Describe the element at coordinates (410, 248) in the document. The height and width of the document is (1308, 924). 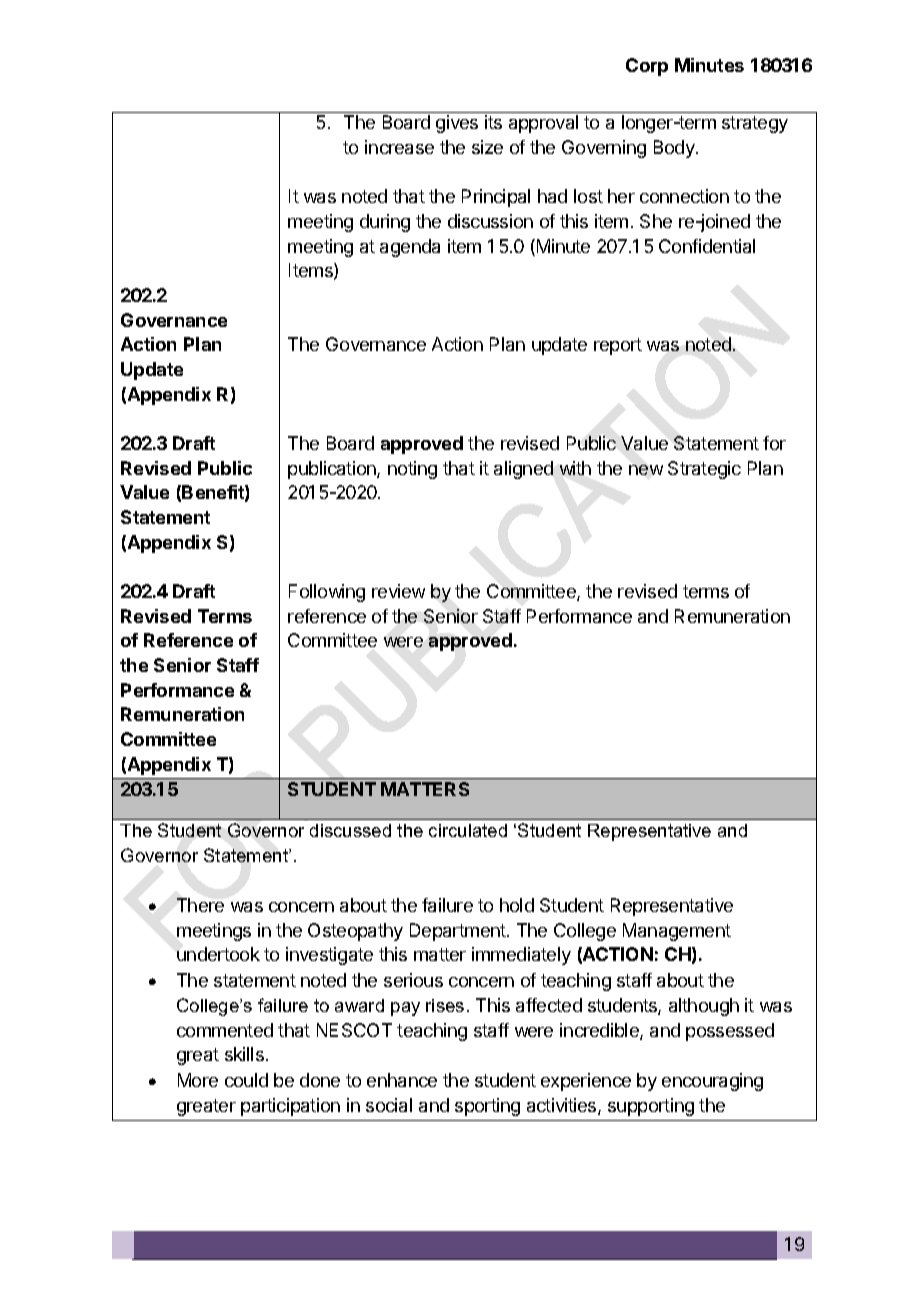
I see `agenda` at that location.
